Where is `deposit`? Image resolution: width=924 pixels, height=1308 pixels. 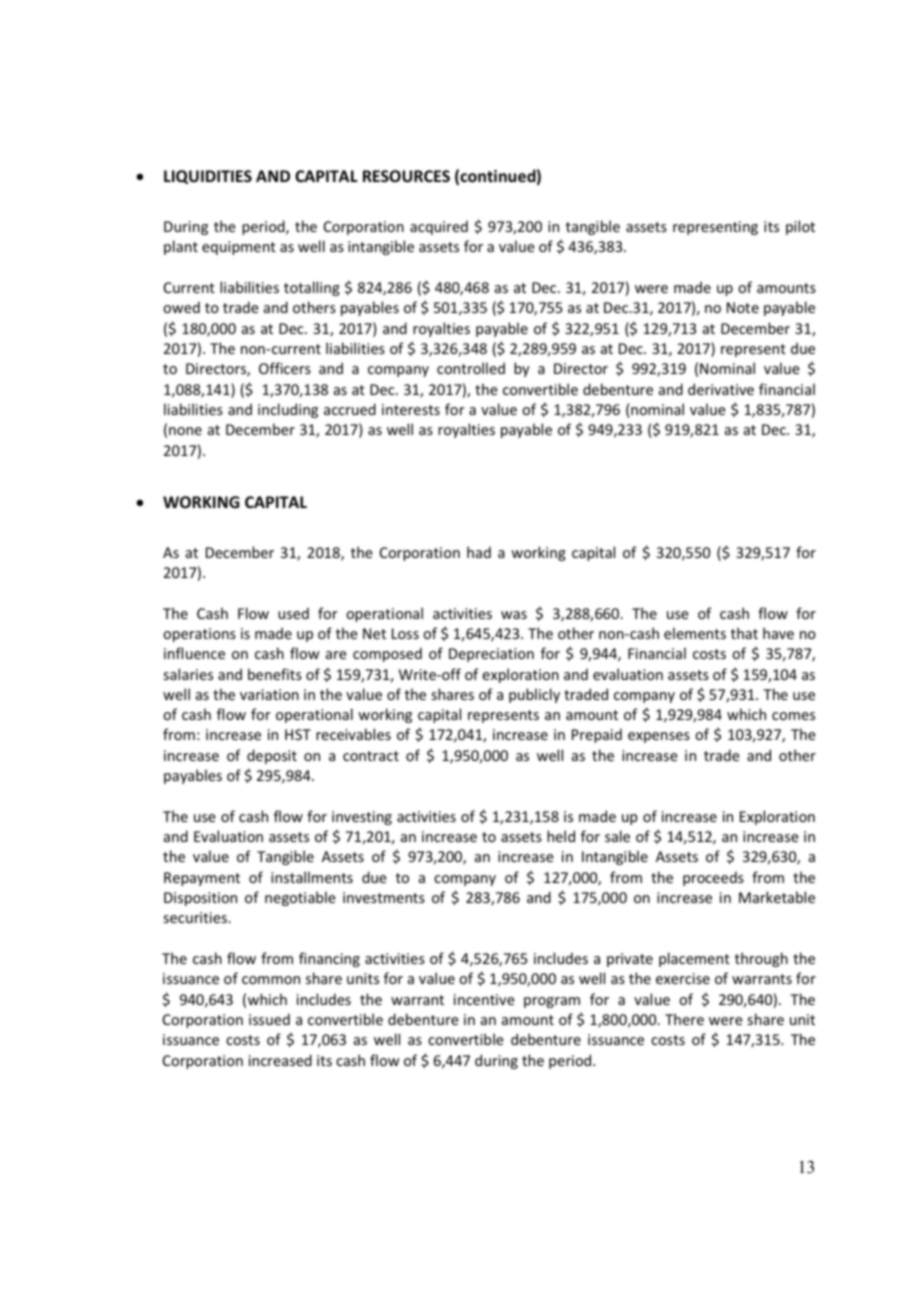
deposit is located at coordinates (272, 756).
